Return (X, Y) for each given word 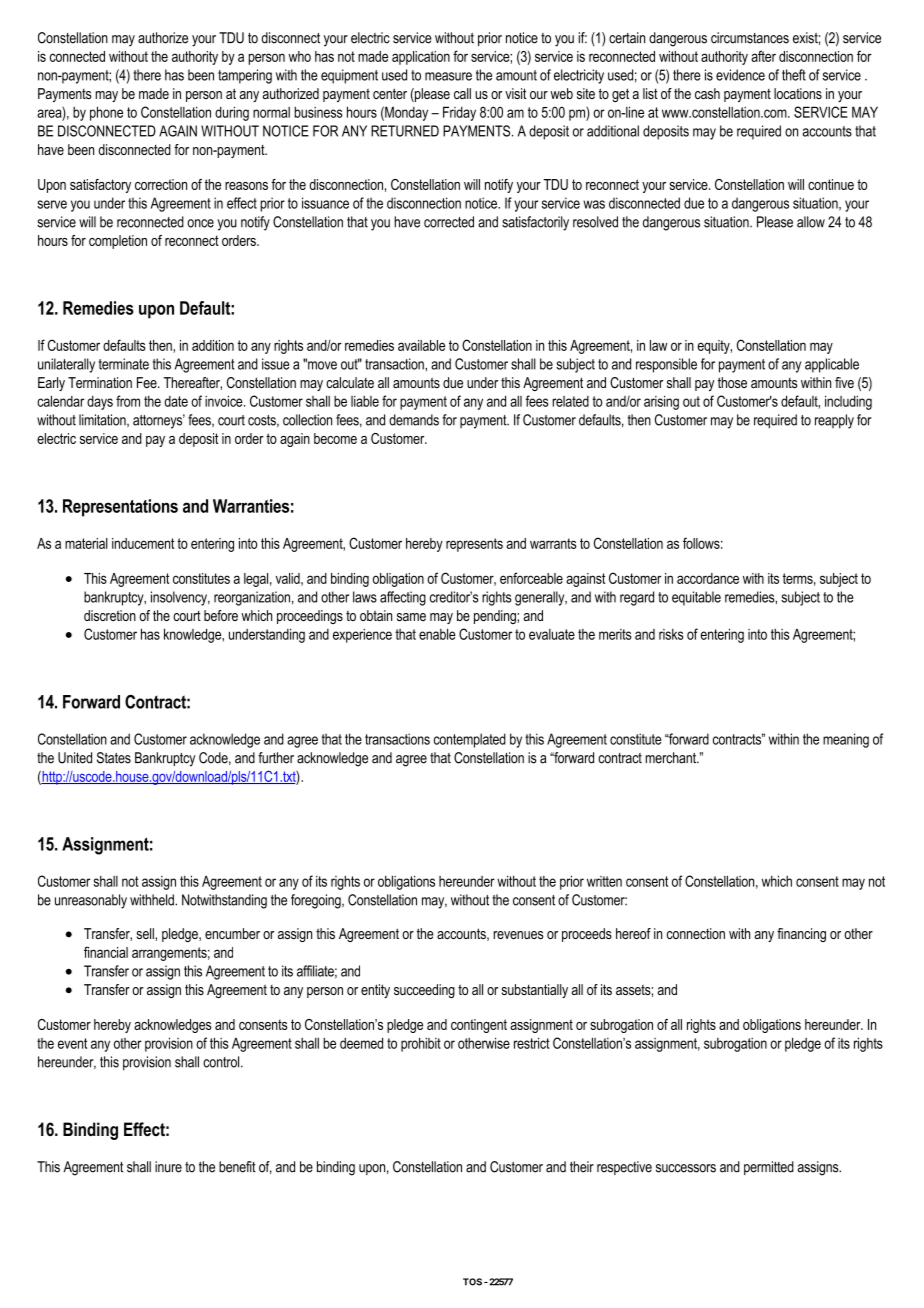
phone (106, 113)
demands (414, 420)
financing (801, 935)
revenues (518, 935)
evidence (740, 75)
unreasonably (91, 901)
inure (168, 1167)
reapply (834, 421)
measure (448, 76)
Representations (120, 508)
